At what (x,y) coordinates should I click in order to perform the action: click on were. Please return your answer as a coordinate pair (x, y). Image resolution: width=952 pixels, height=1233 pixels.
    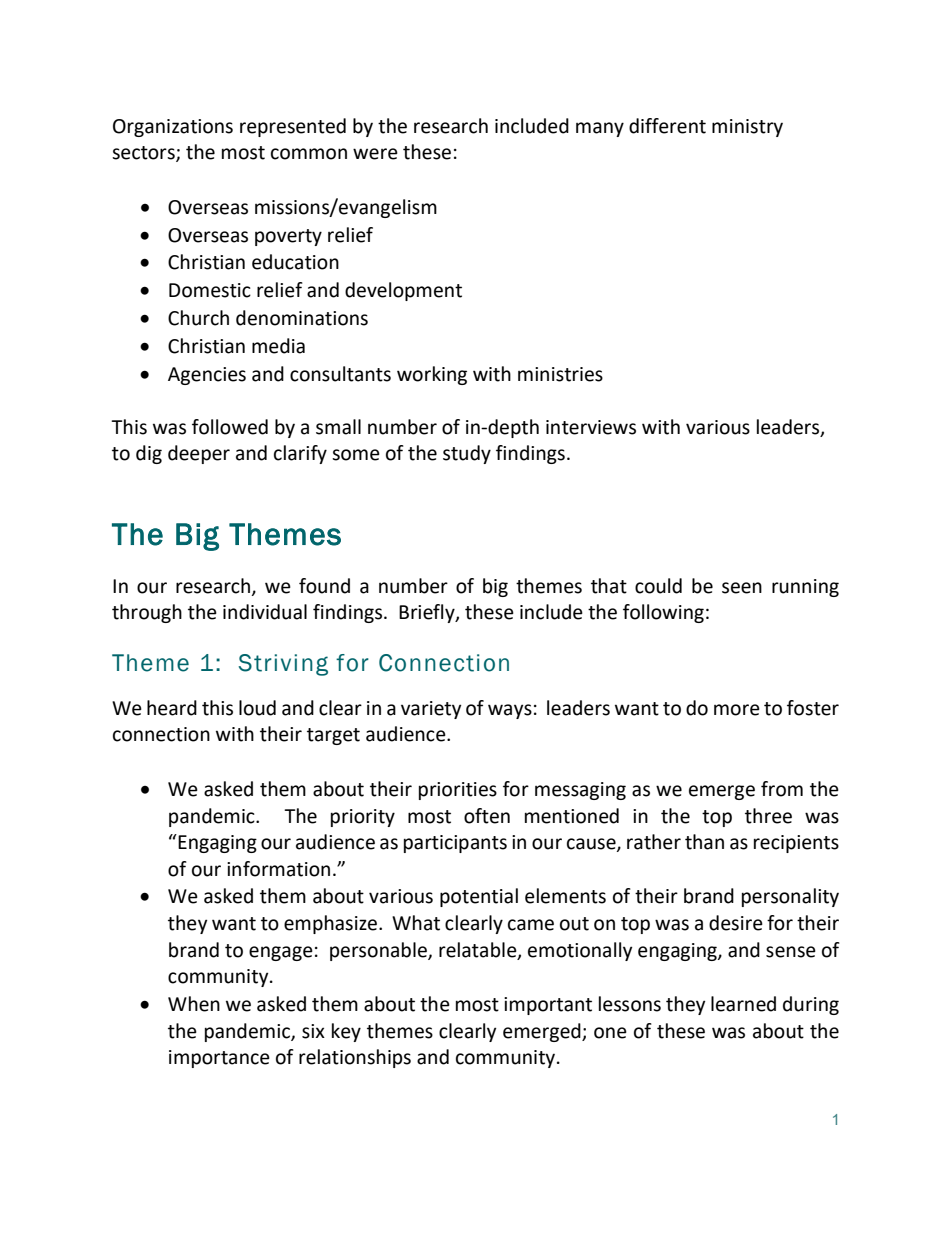
    Looking at the image, I should click on (375, 154).
